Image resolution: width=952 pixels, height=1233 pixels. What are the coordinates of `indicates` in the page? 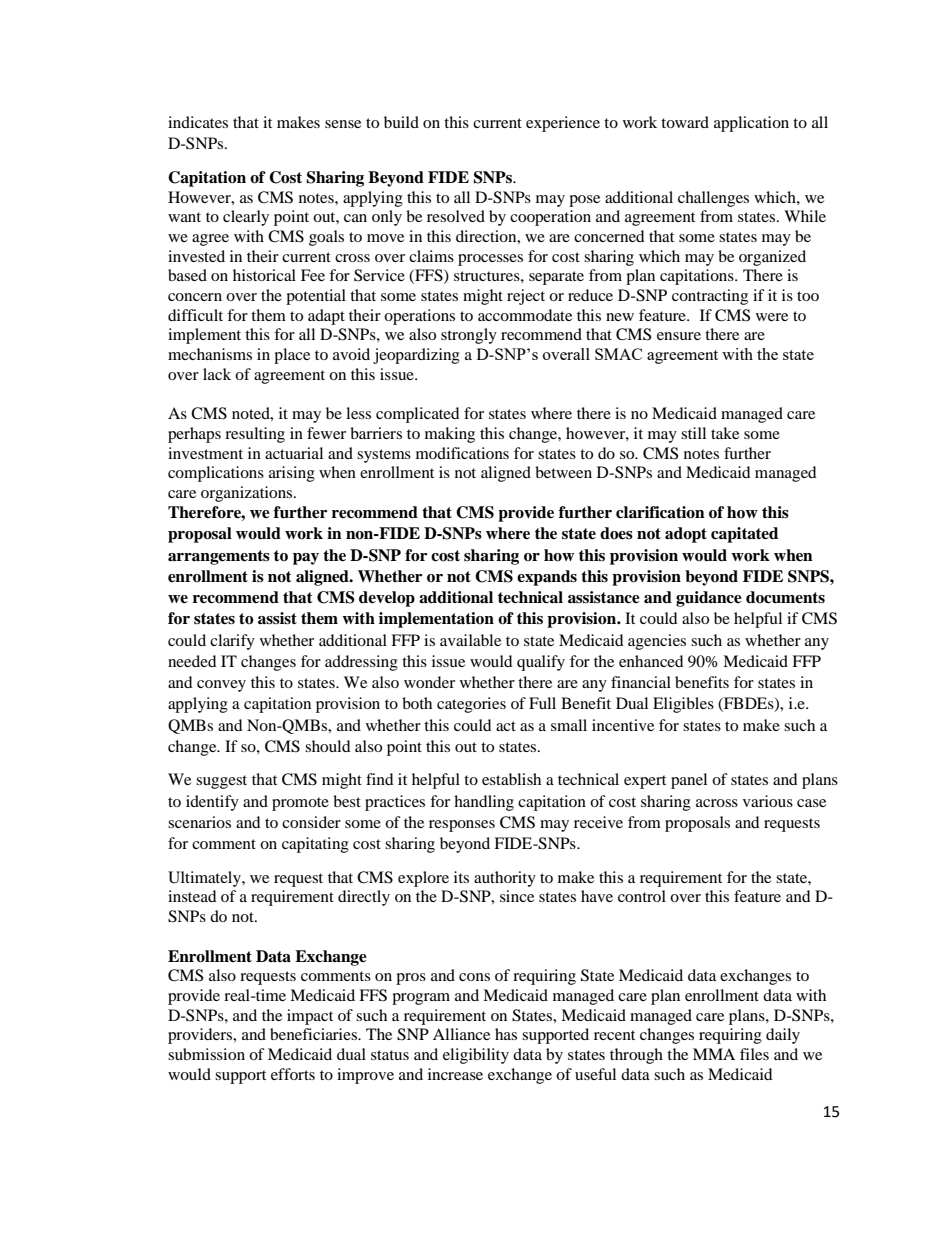 It's located at (198, 122).
